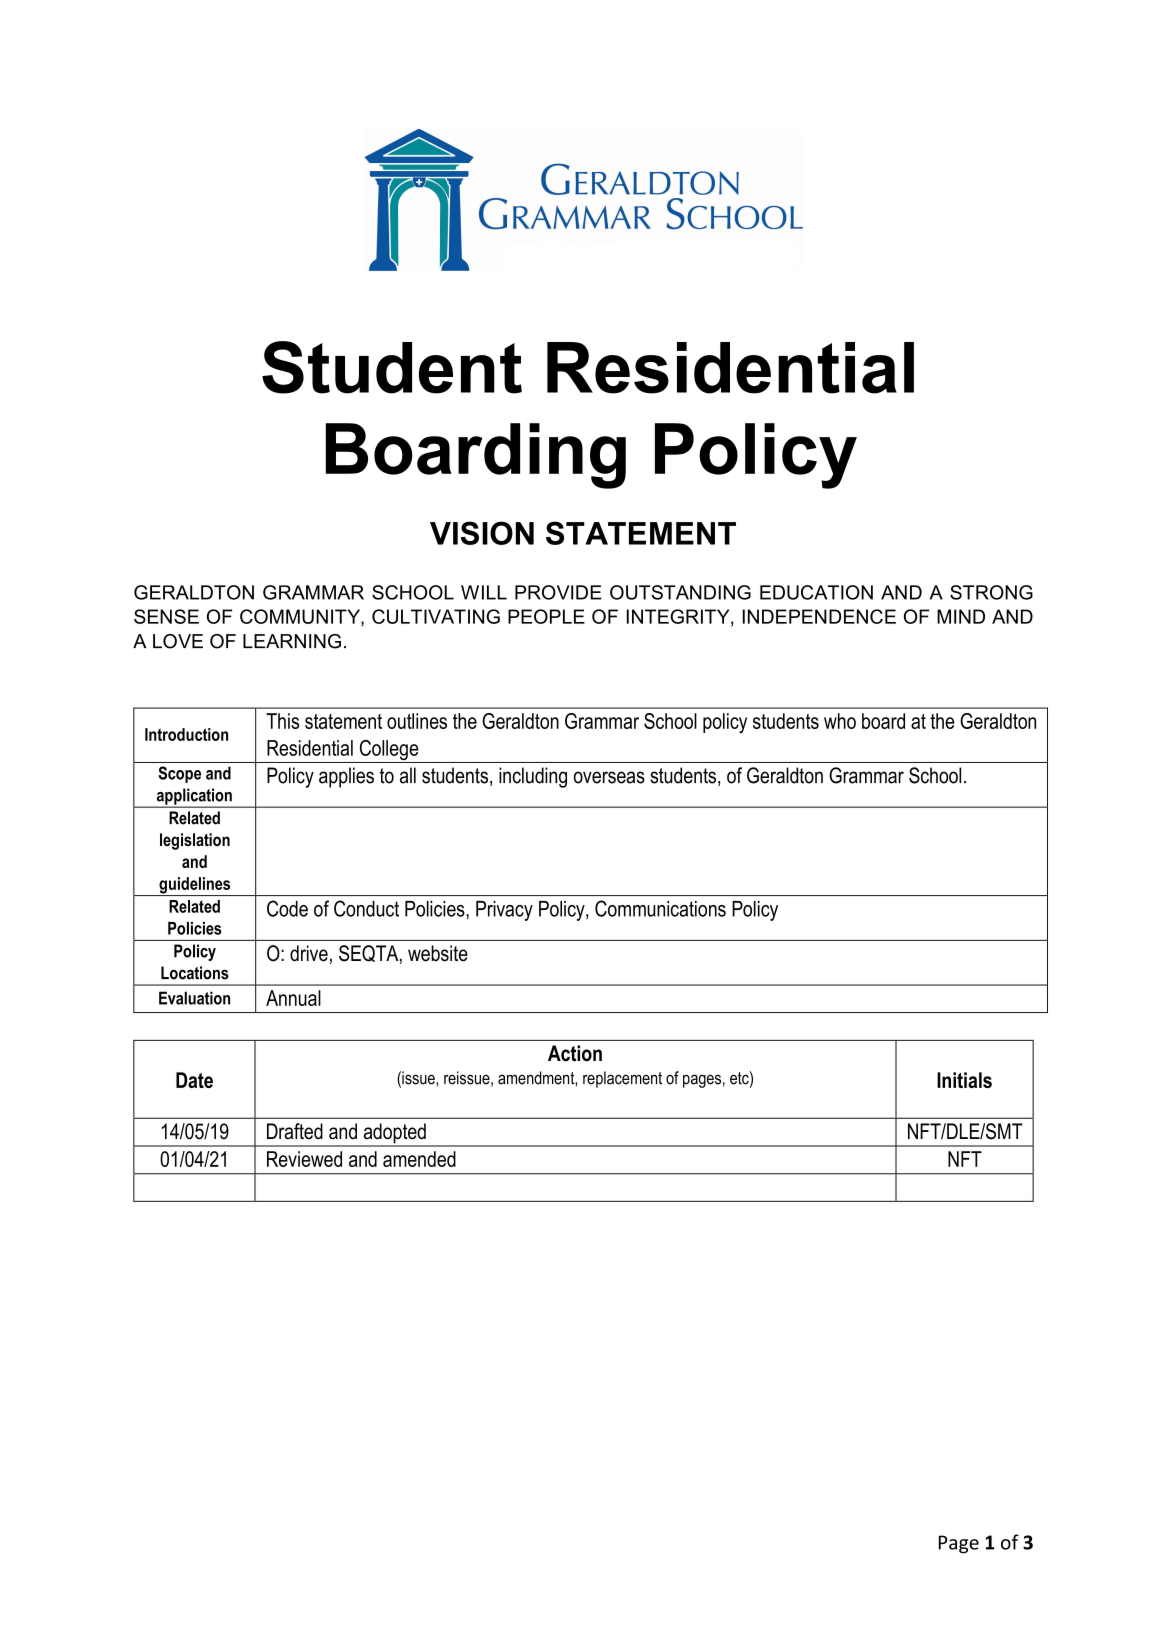 The width and height of the page is (1167, 1651). What do you see at coordinates (533, 777) in the page?
I see `including` at bounding box center [533, 777].
